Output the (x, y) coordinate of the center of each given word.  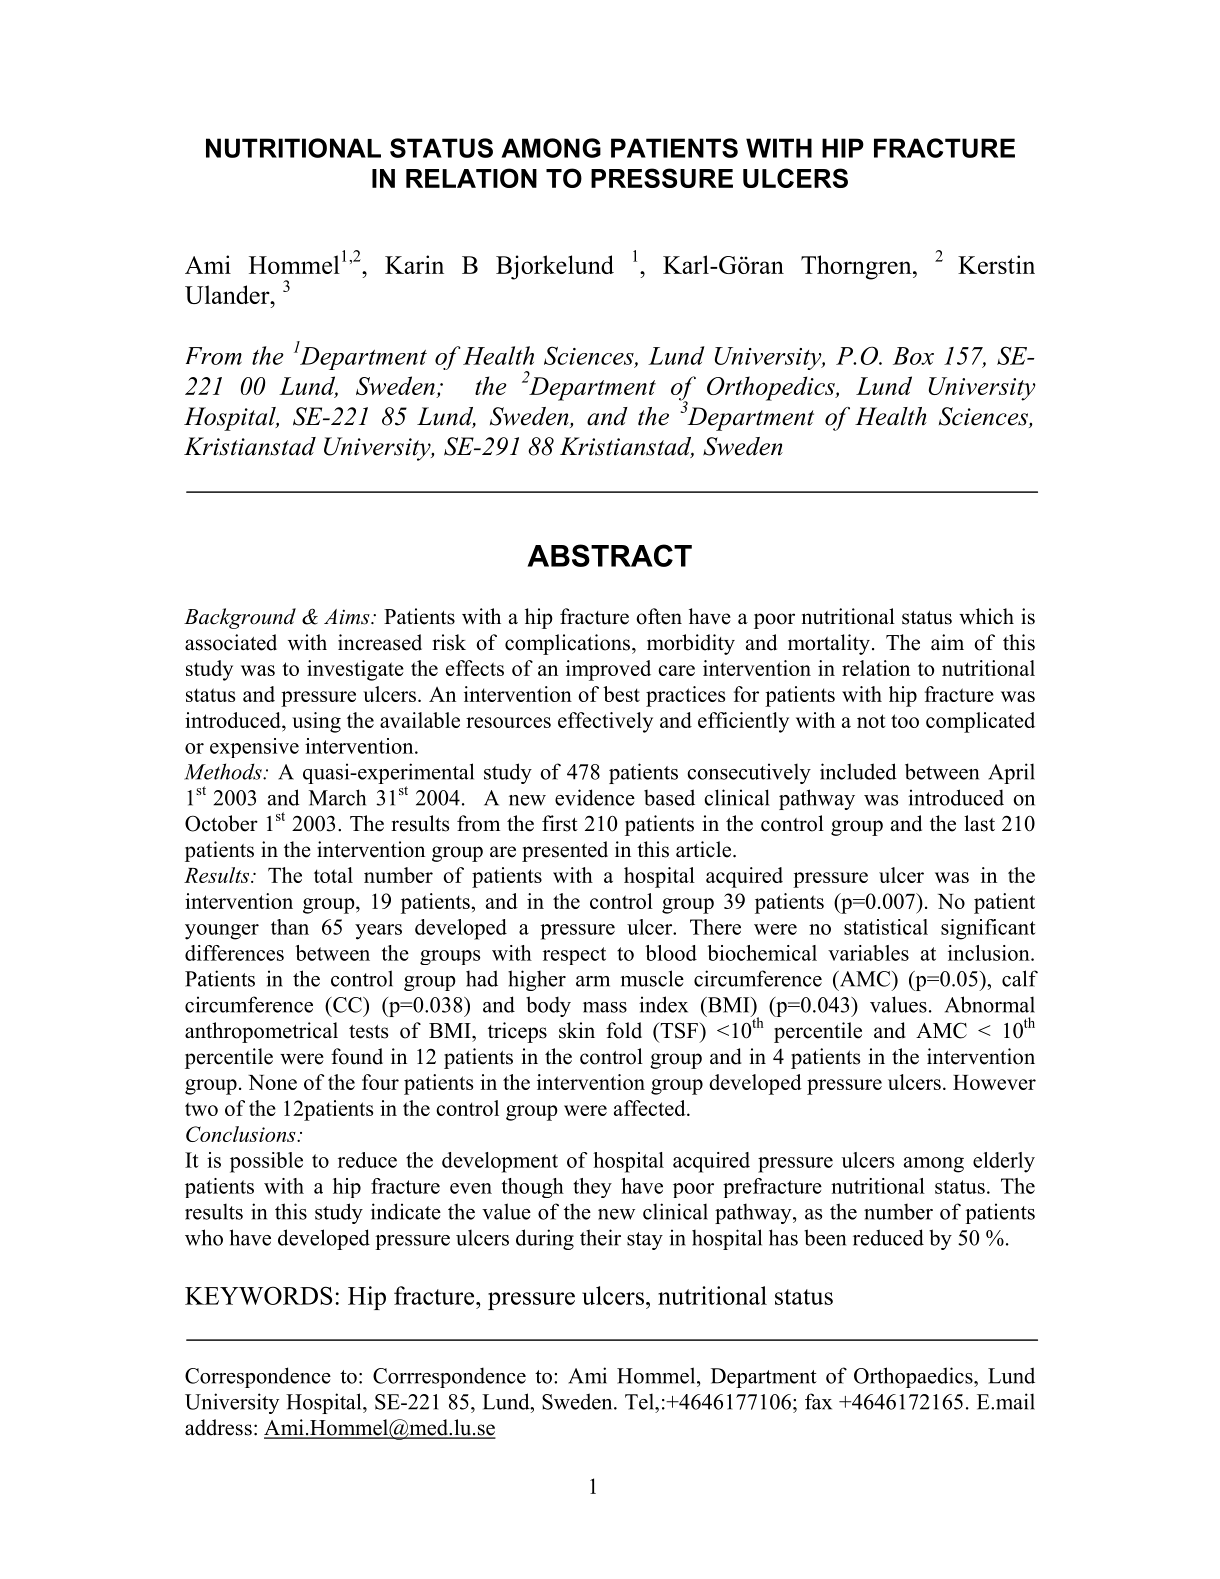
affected (651, 1108)
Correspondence (258, 1377)
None (272, 1082)
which (986, 616)
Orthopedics (772, 388)
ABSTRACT (609, 555)
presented (565, 851)
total (333, 875)
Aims (348, 617)
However (994, 1082)
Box (913, 356)
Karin (414, 264)
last (979, 823)
